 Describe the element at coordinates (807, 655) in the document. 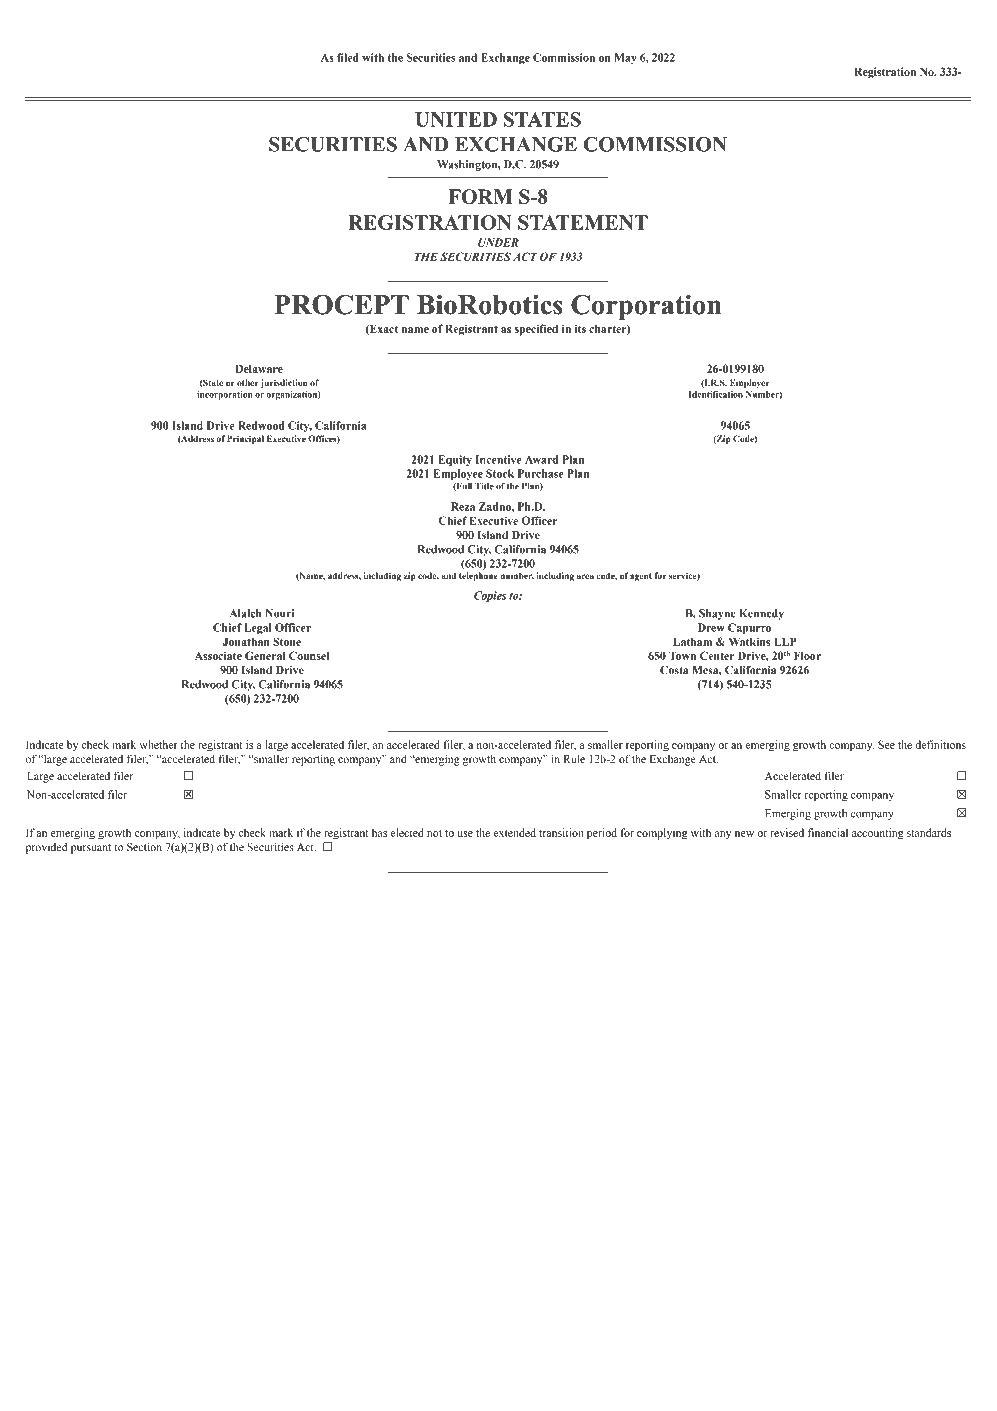

I see `Floor` at that location.
